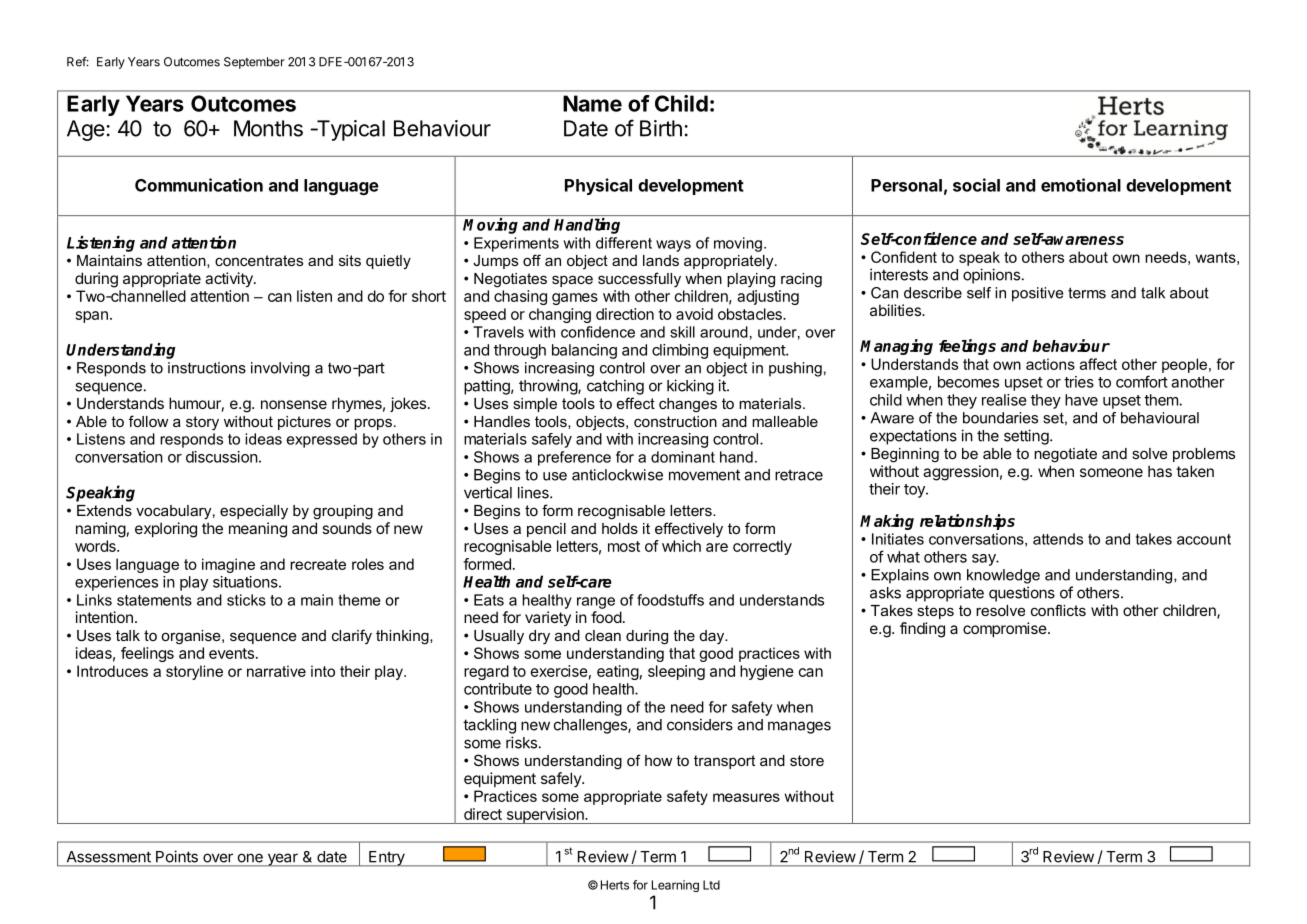 Image resolution: width=1307 pixels, height=924 pixels. What do you see at coordinates (1050, 364) in the screenshot?
I see `actions` at bounding box center [1050, 364].
